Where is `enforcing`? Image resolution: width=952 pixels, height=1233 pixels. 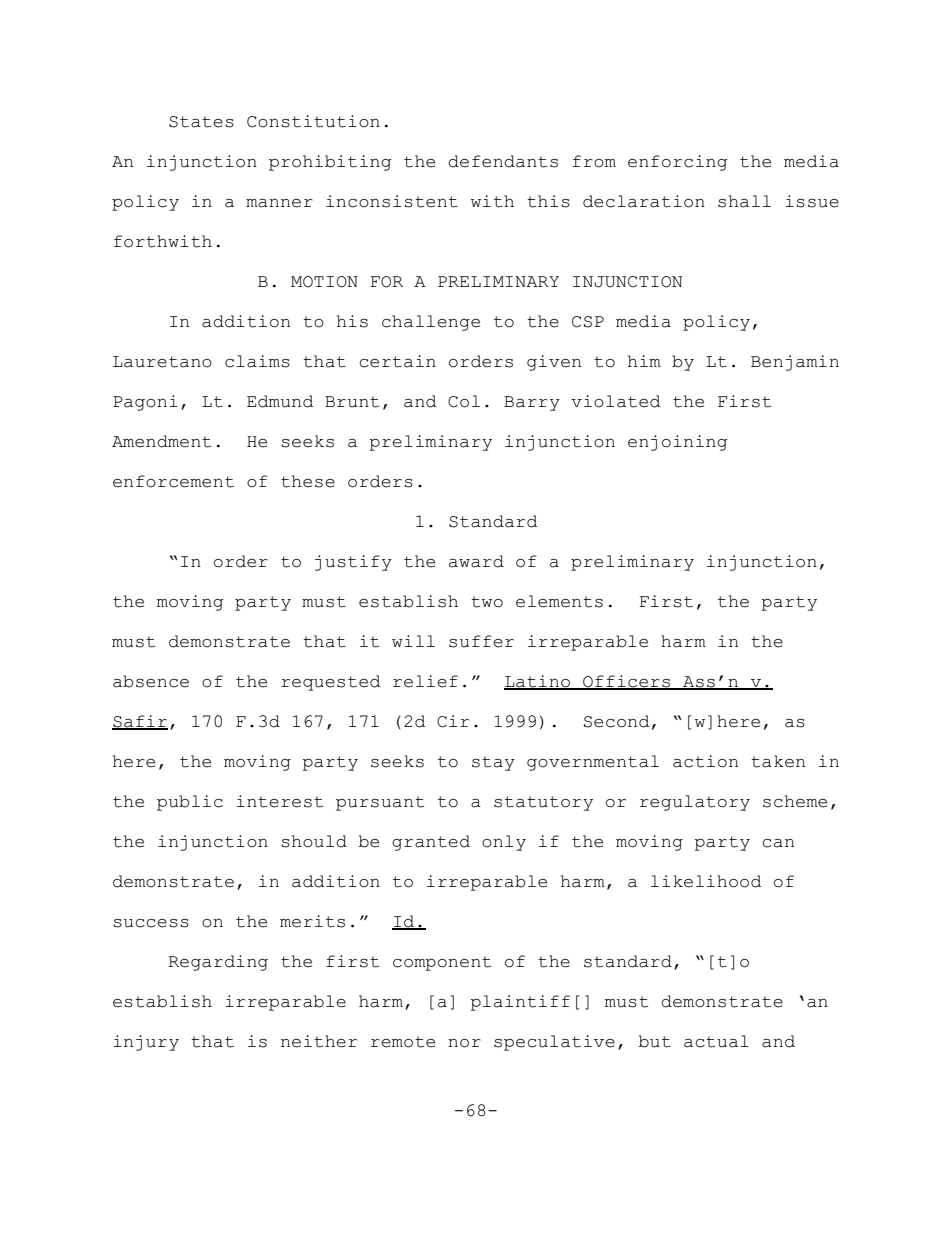
enforcing is located at coordinates (677, 163).
